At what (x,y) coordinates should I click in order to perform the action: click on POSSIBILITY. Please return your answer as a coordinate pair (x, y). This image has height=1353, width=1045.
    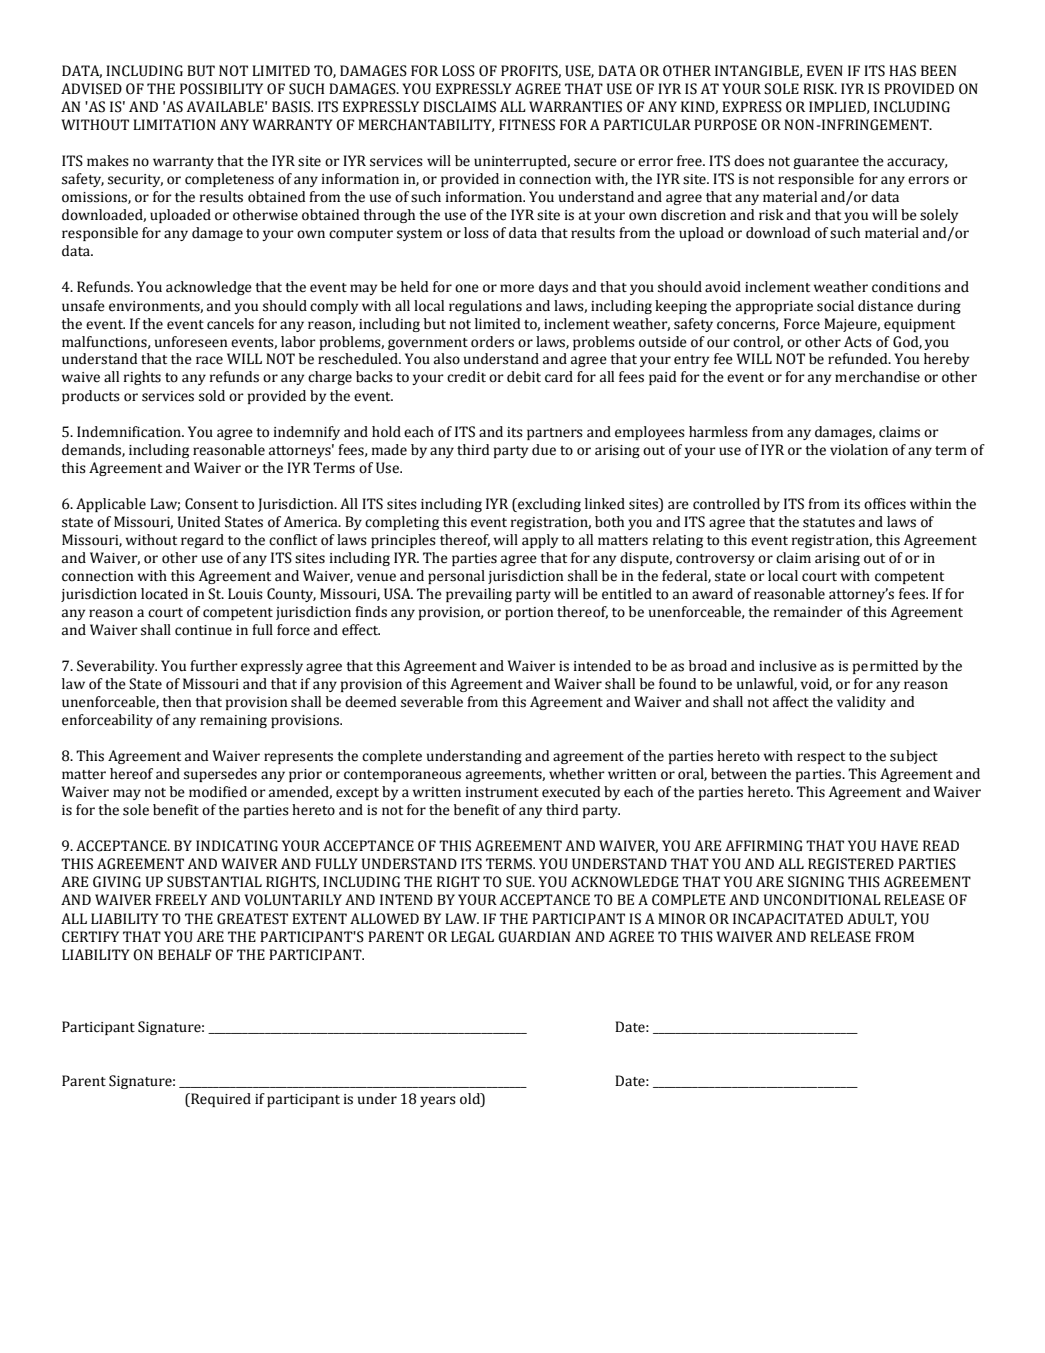
    Looking at the image, I should click on (221, 89).
